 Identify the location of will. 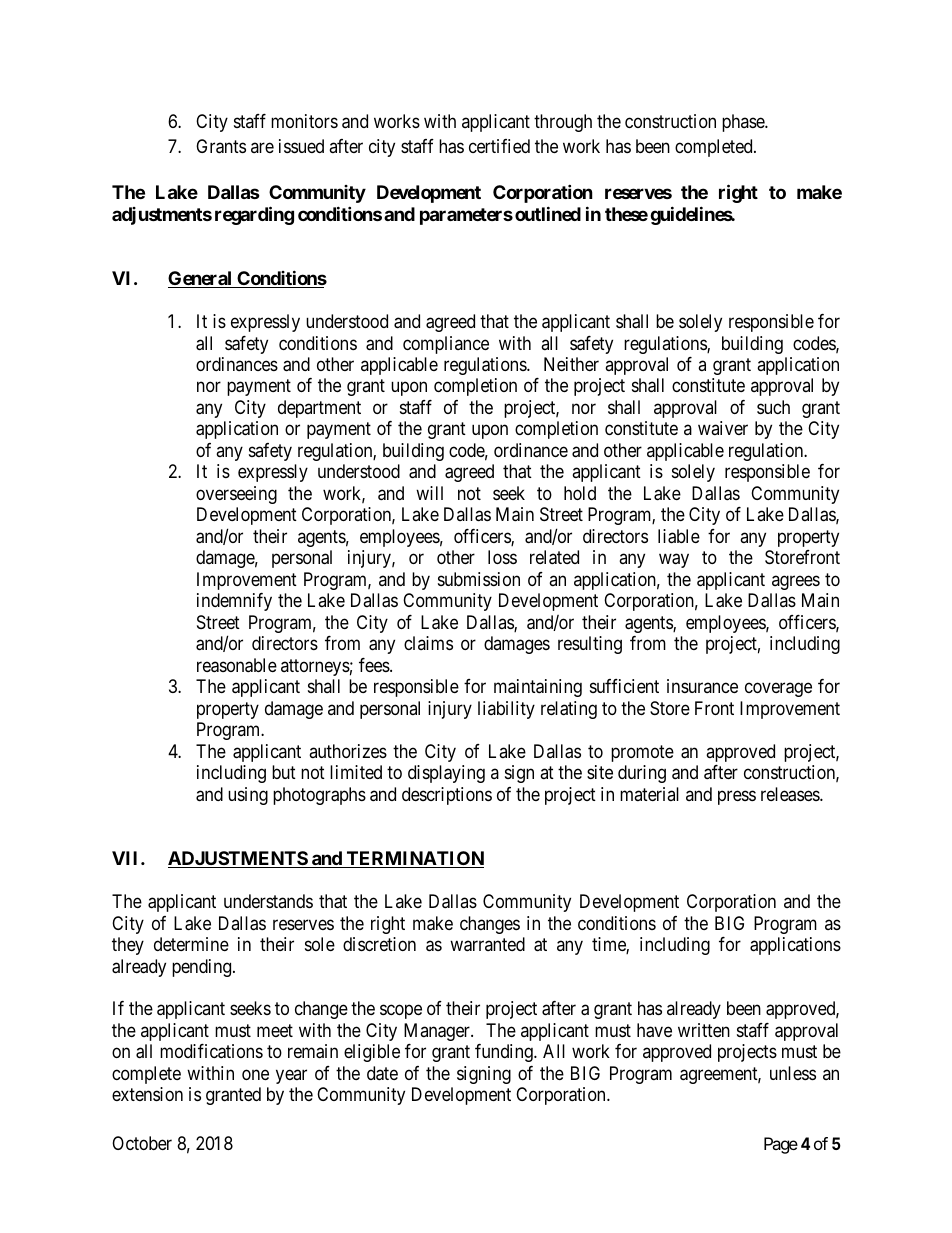
(429, 493).
